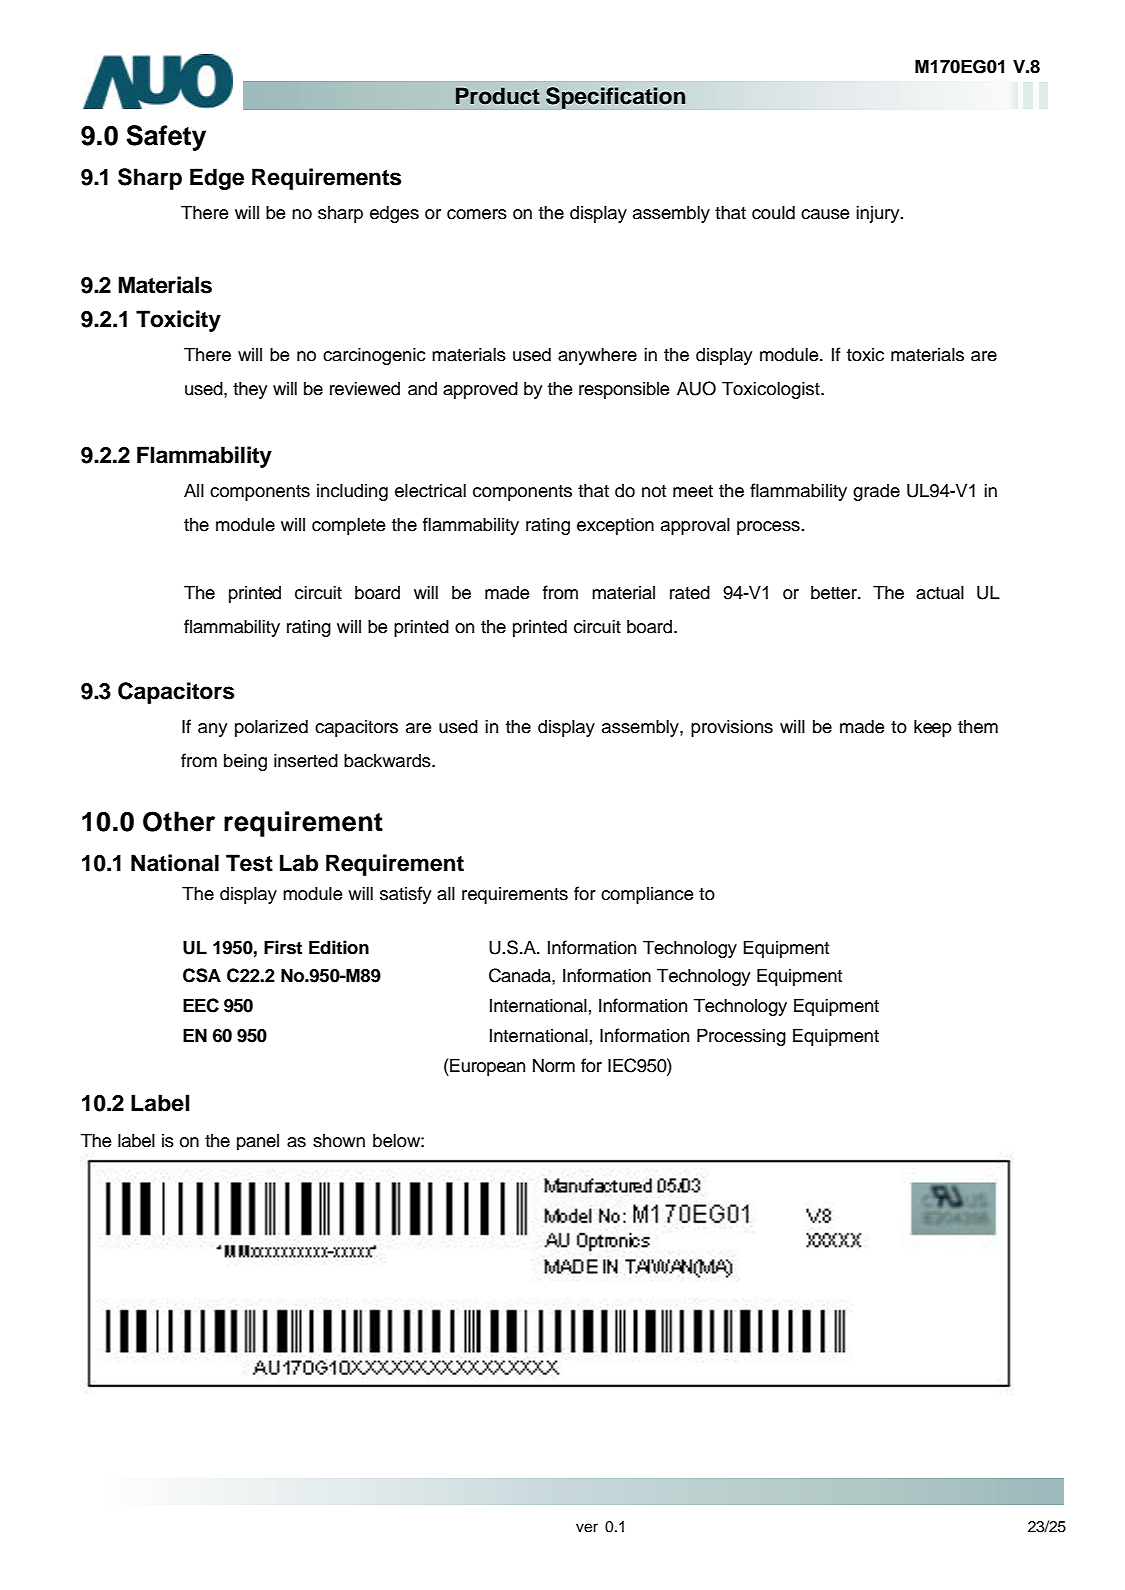  Describe the element at coordinates (554, 1065) in the image. I see `Norm` at that location.
